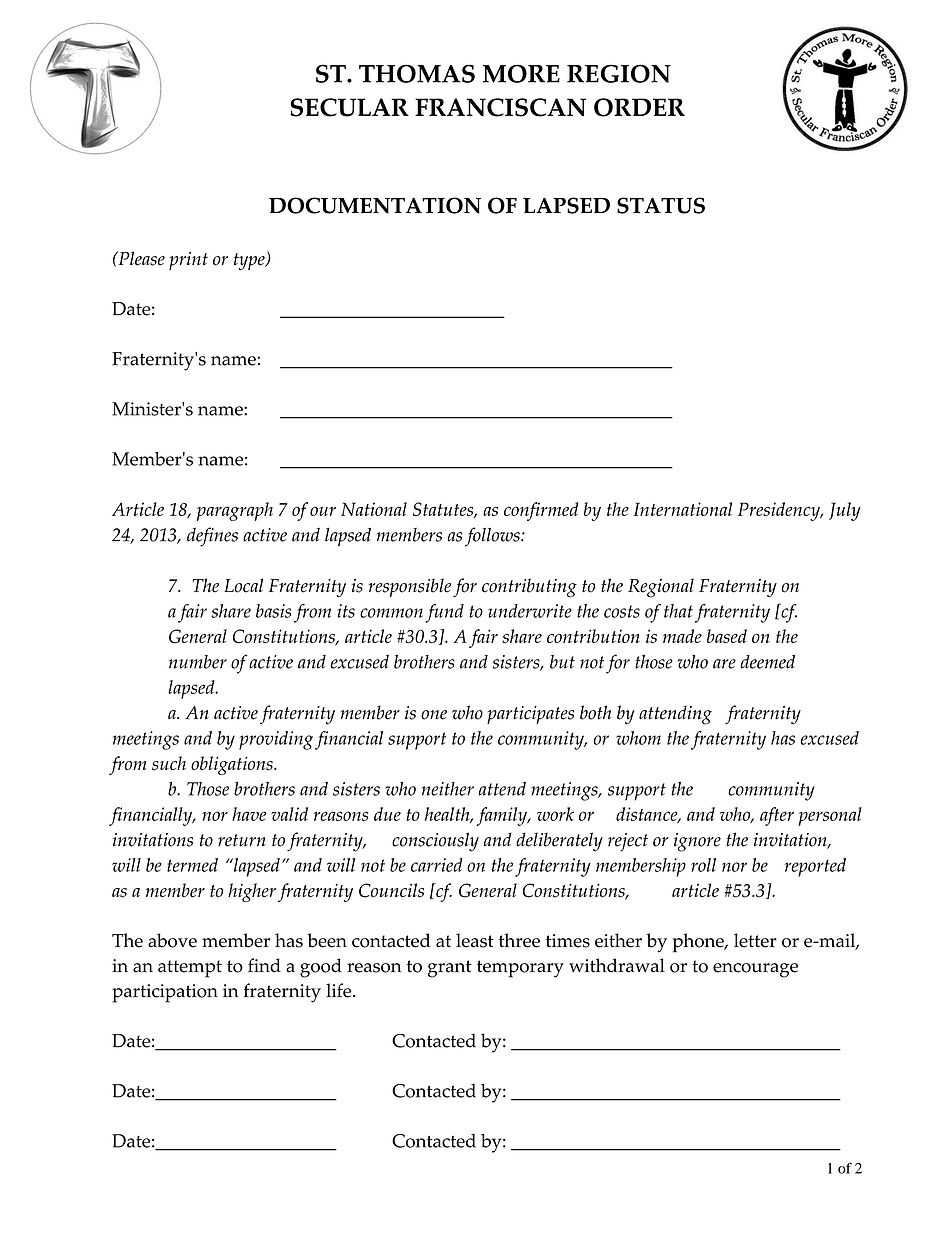 Image resolution: width=952 pixels, height=1233 pixels. Describe the element at coordinates (250, 262) in the document. I see `type` at that location.
